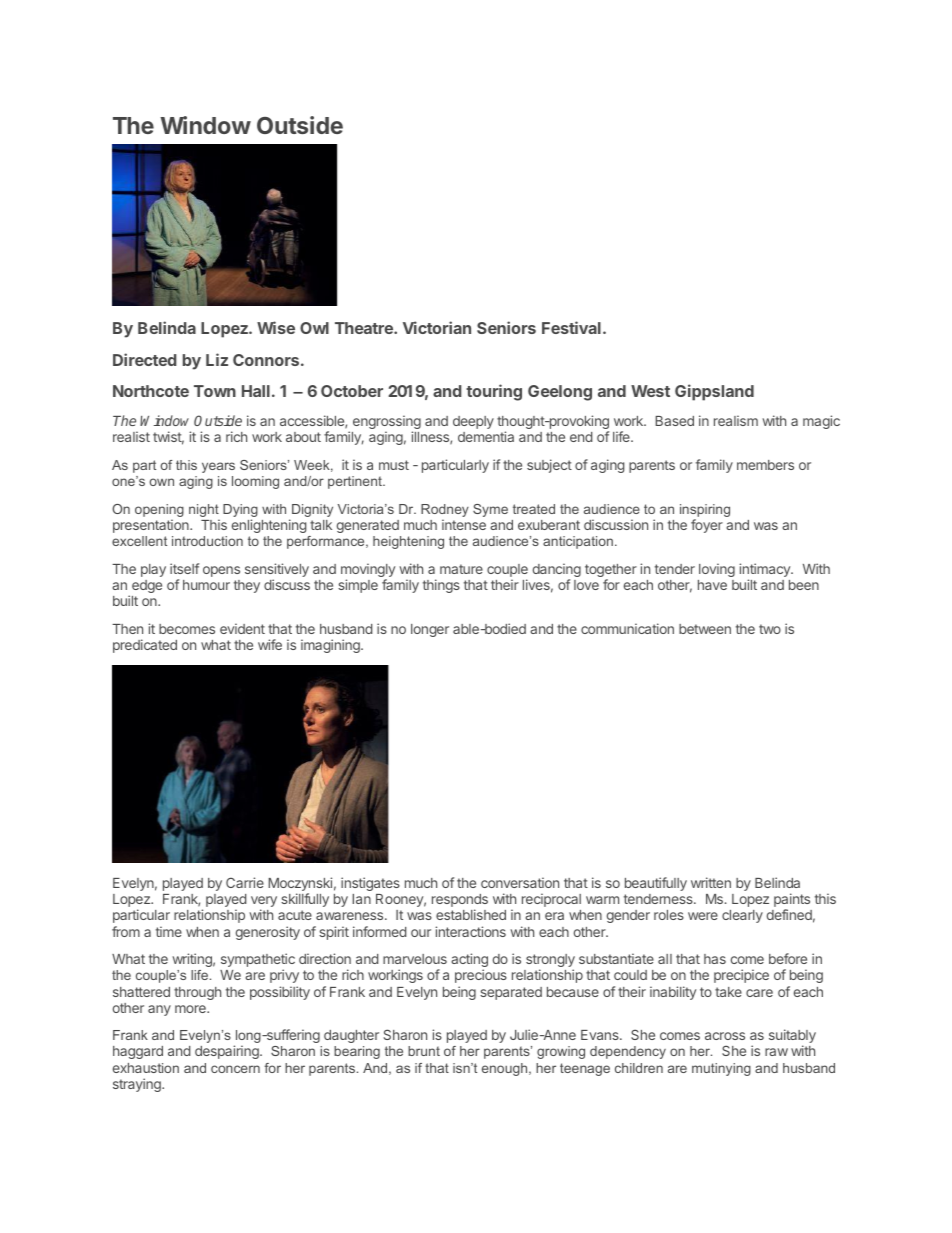 This document has width=952, height=1233. Describe the element at coordinates (494, 392) in the document. I see `touring` at that location.
